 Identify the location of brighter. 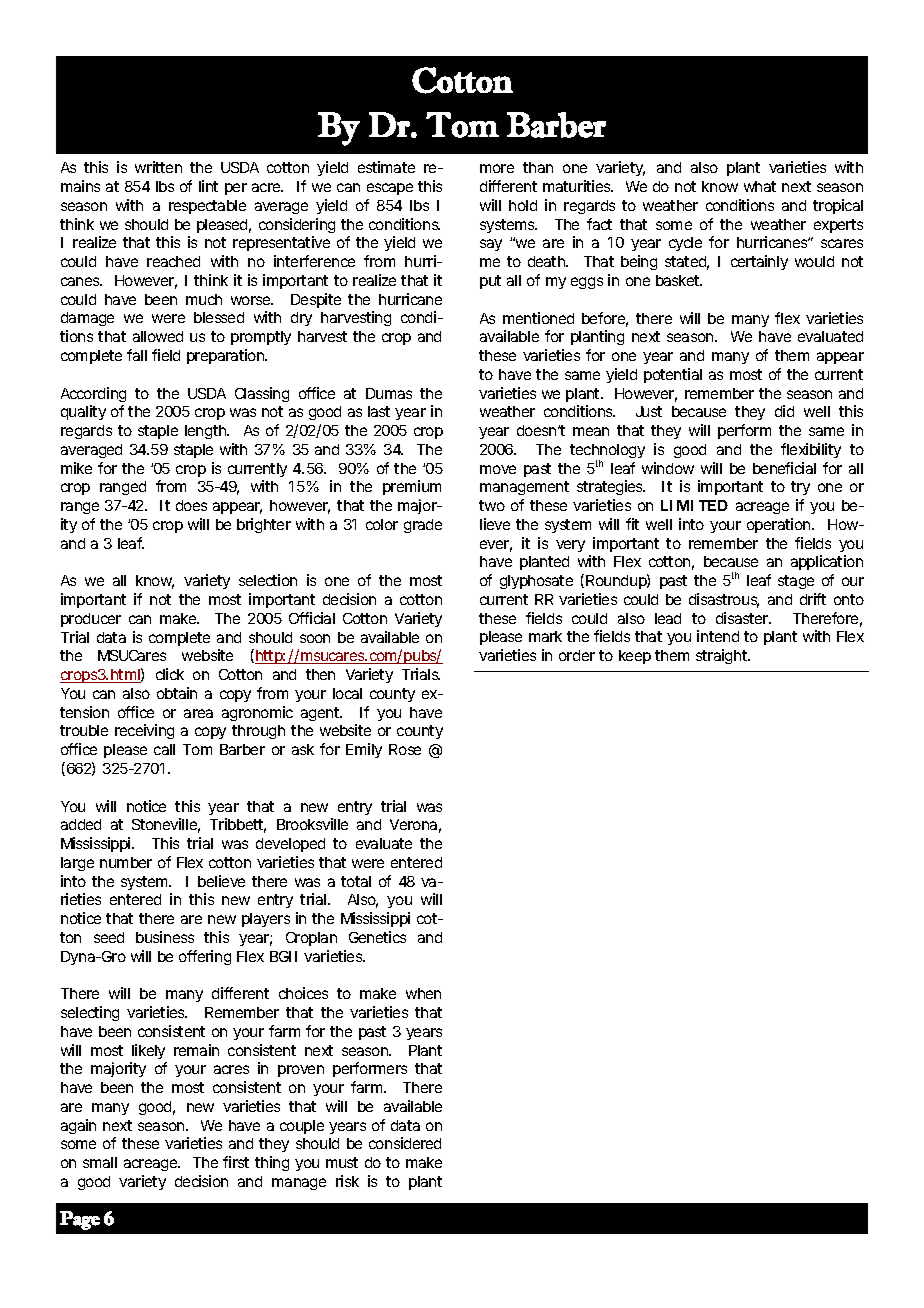
(264, 525).
